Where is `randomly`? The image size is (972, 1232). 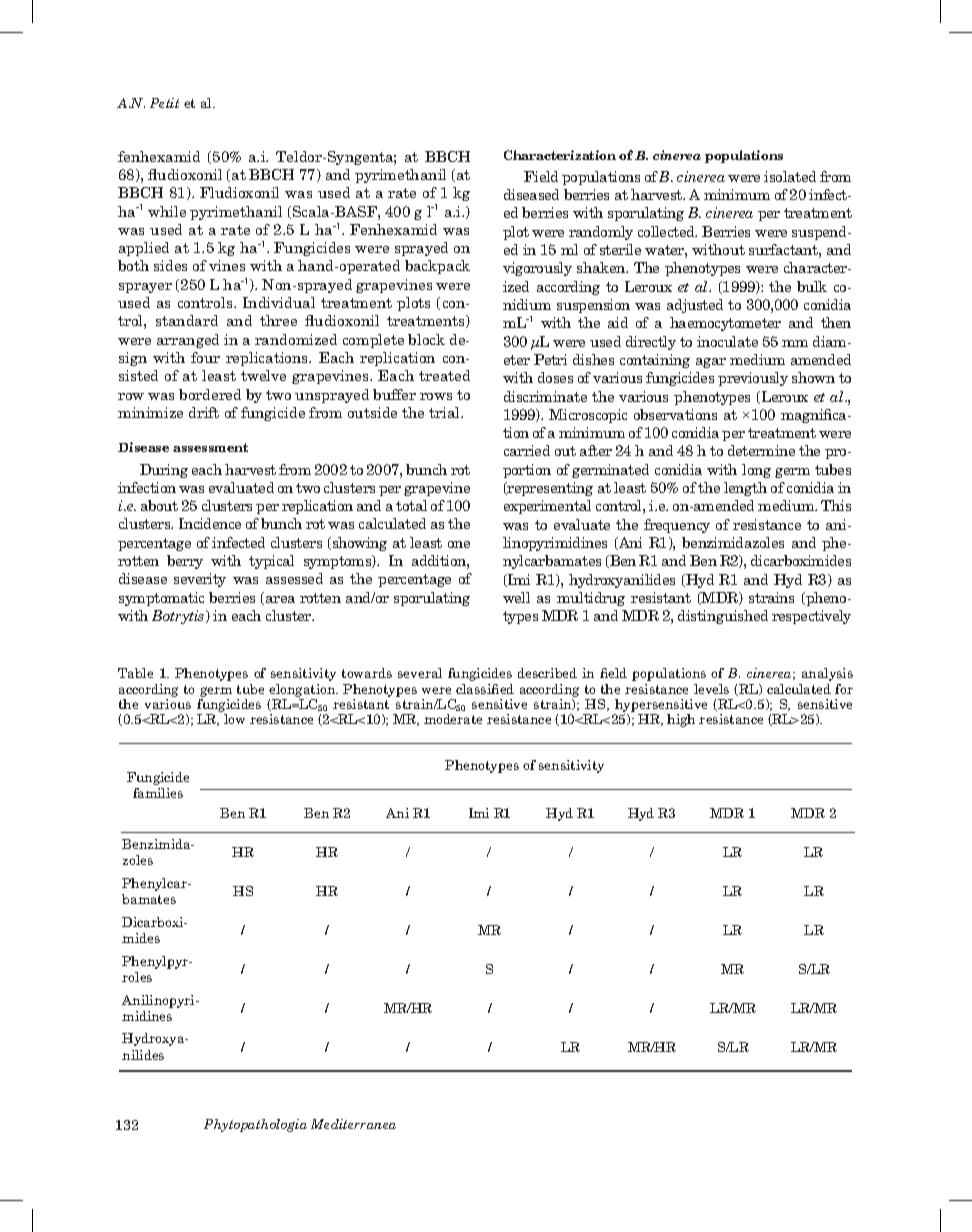 randomly is located at coordinates (601, 233).
